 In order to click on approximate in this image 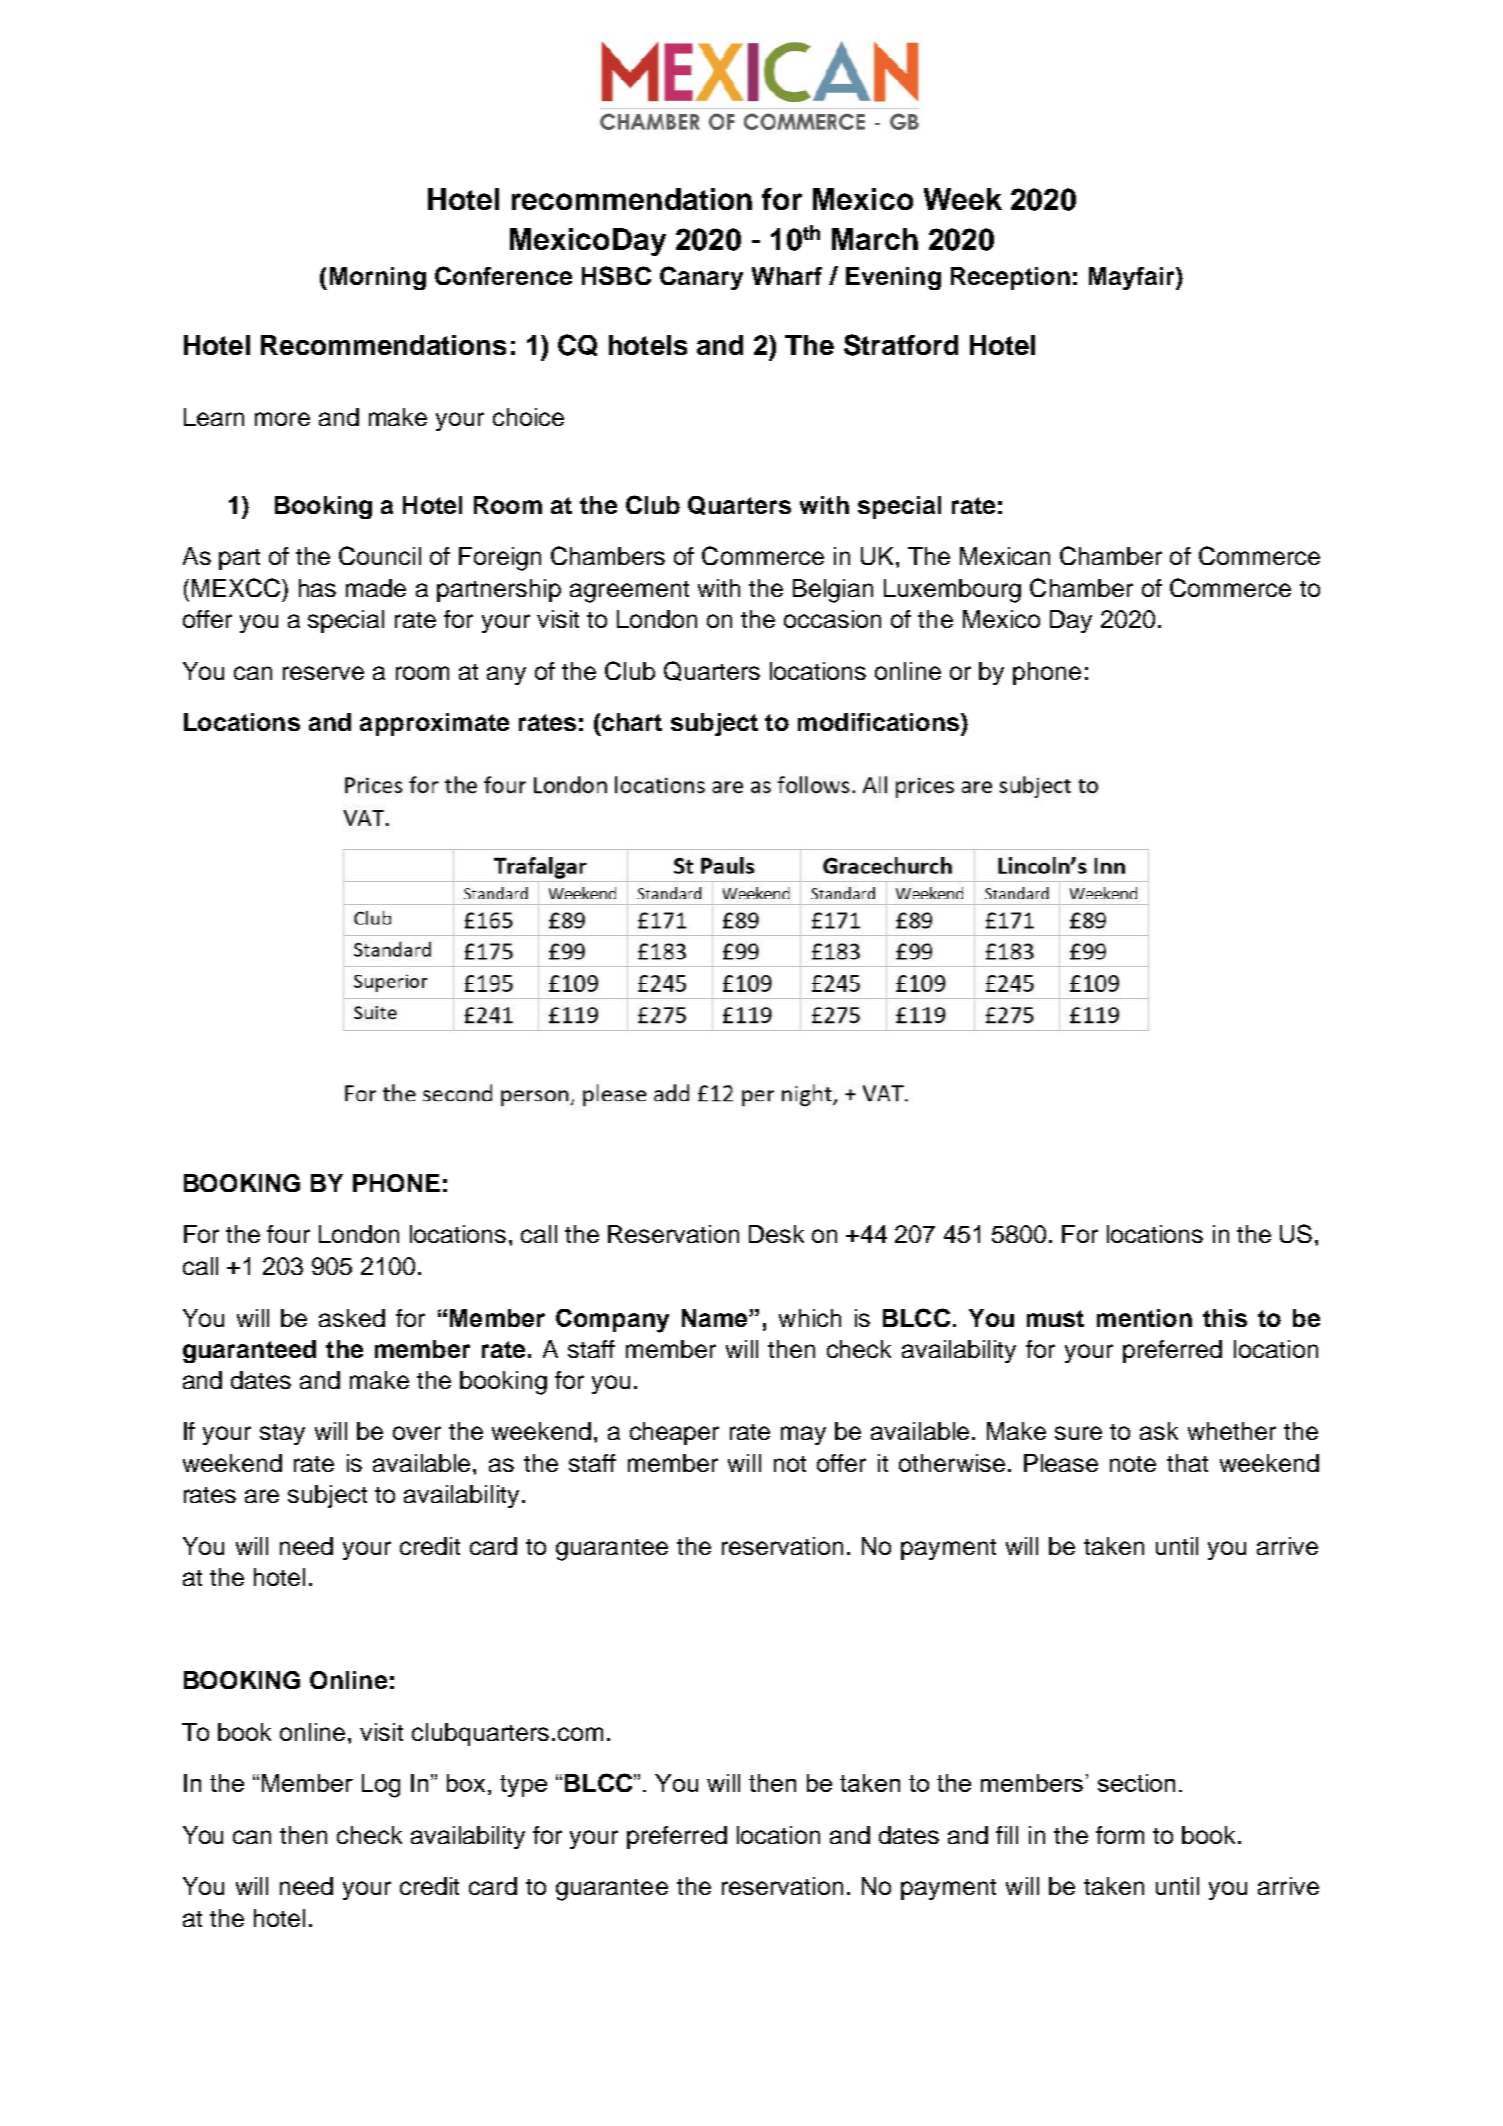, I will do `click(434, 724)`.
